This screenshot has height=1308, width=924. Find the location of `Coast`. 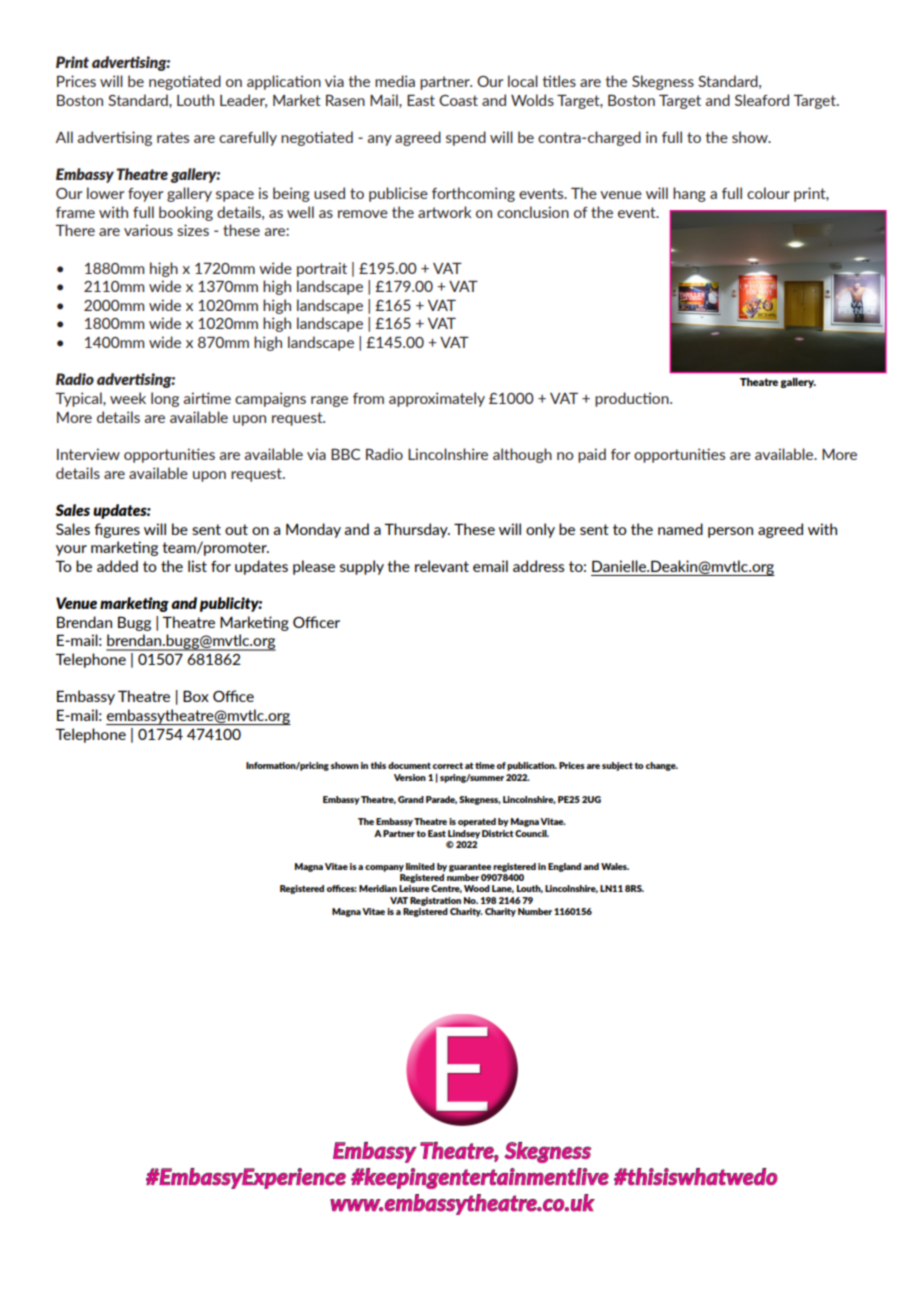

Coast is located at coordinates (458, 100).
